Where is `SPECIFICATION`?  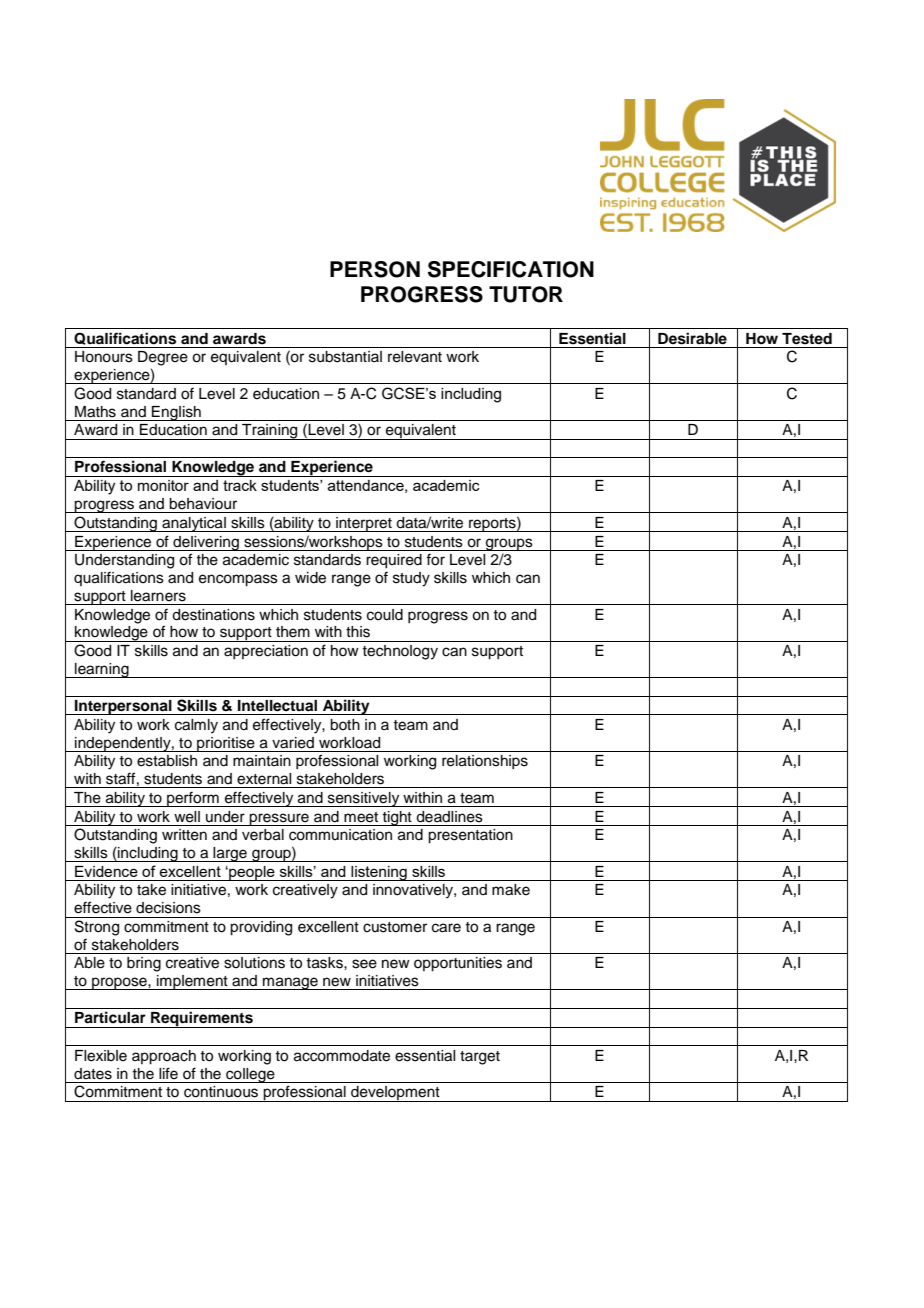
SPECIFICATION is located at coordinates (511, 269).
